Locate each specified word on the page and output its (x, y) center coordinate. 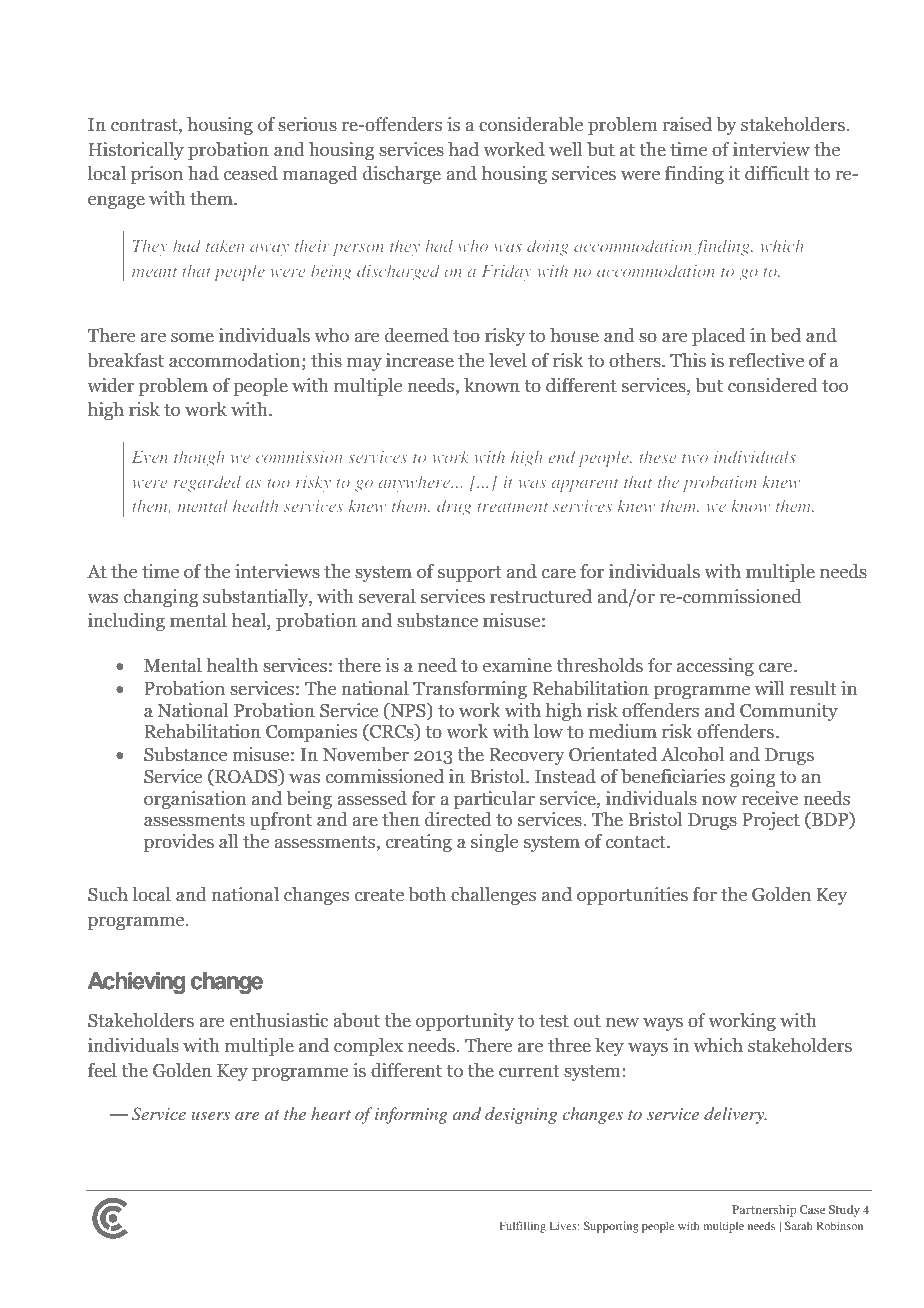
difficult (777, 173)
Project (771, 821)
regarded (207, 483)
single (494, 843)
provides (179, 843)
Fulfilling (523, 1227)
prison (157, 175)
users (211, 1116)
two (695, 458)
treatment (512, 507)
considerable (531, 124)
